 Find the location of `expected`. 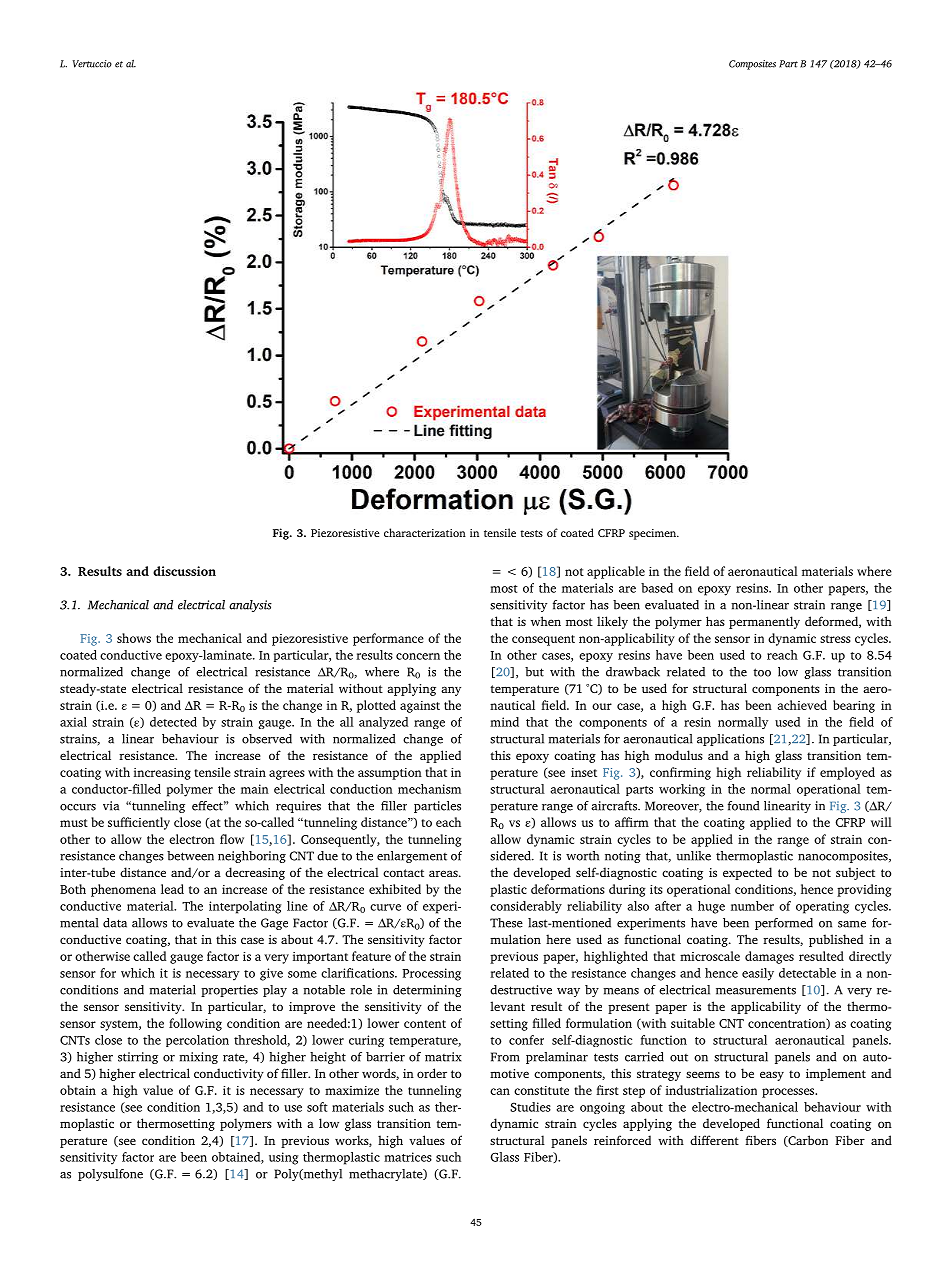

expected is located at coordinates (747, 873).
